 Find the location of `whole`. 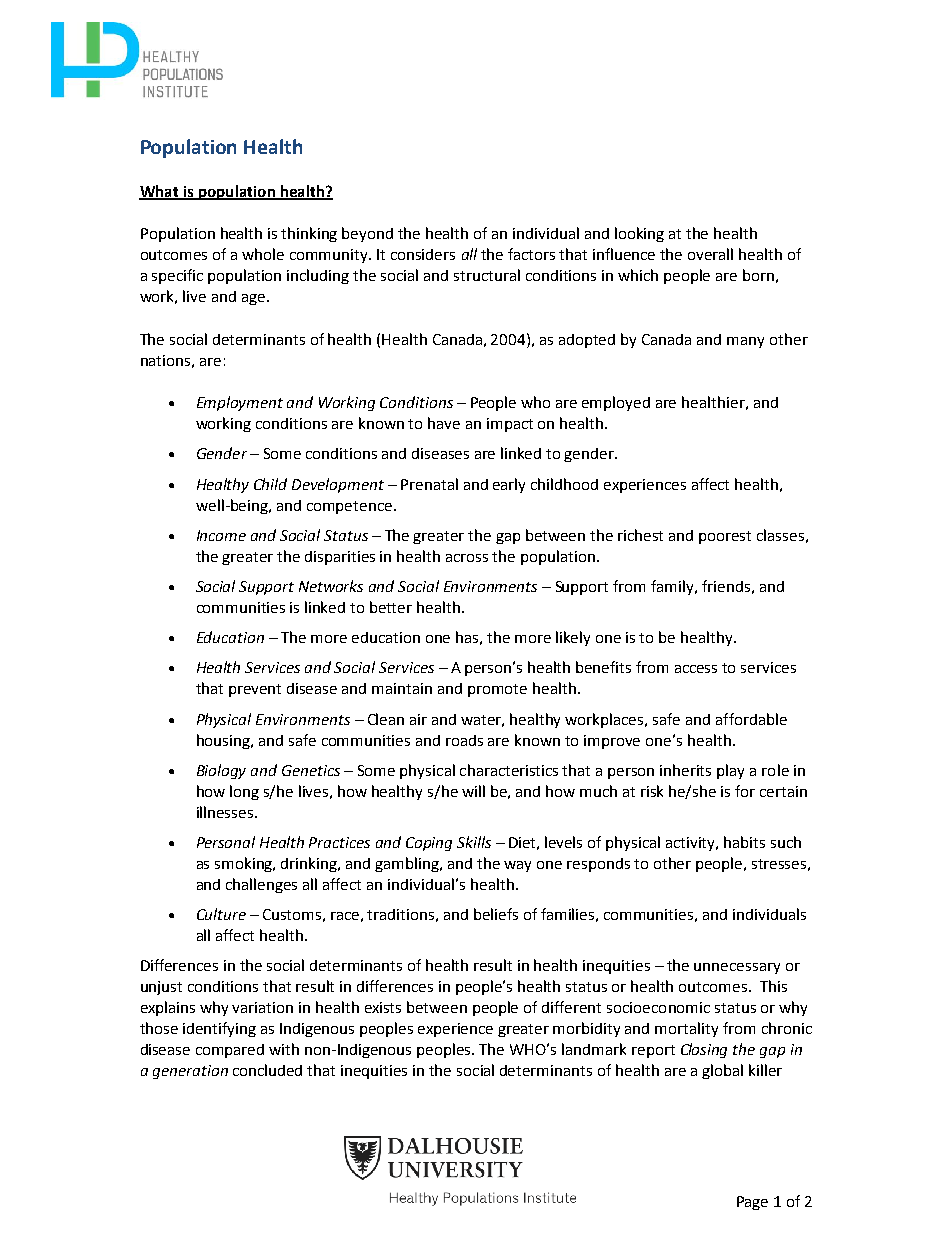

whole is located at coordinates (263, 254).
